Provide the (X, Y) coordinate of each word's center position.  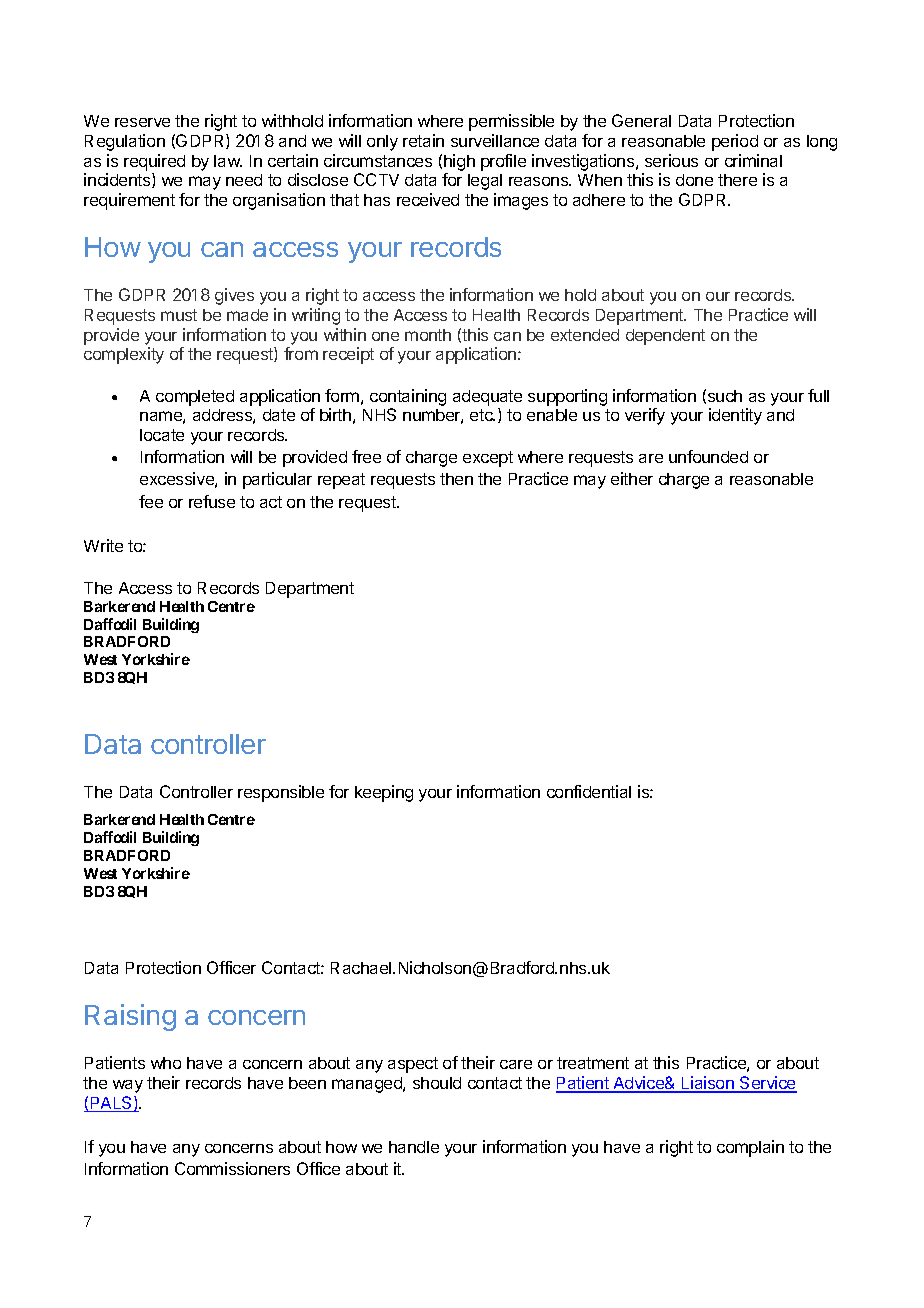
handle (414, 1147)
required (154, 162)
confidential (589, 791)
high (459, 162)
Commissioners (232, 1168)
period (735, 142)
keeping (384, 793)
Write (103, 545)
